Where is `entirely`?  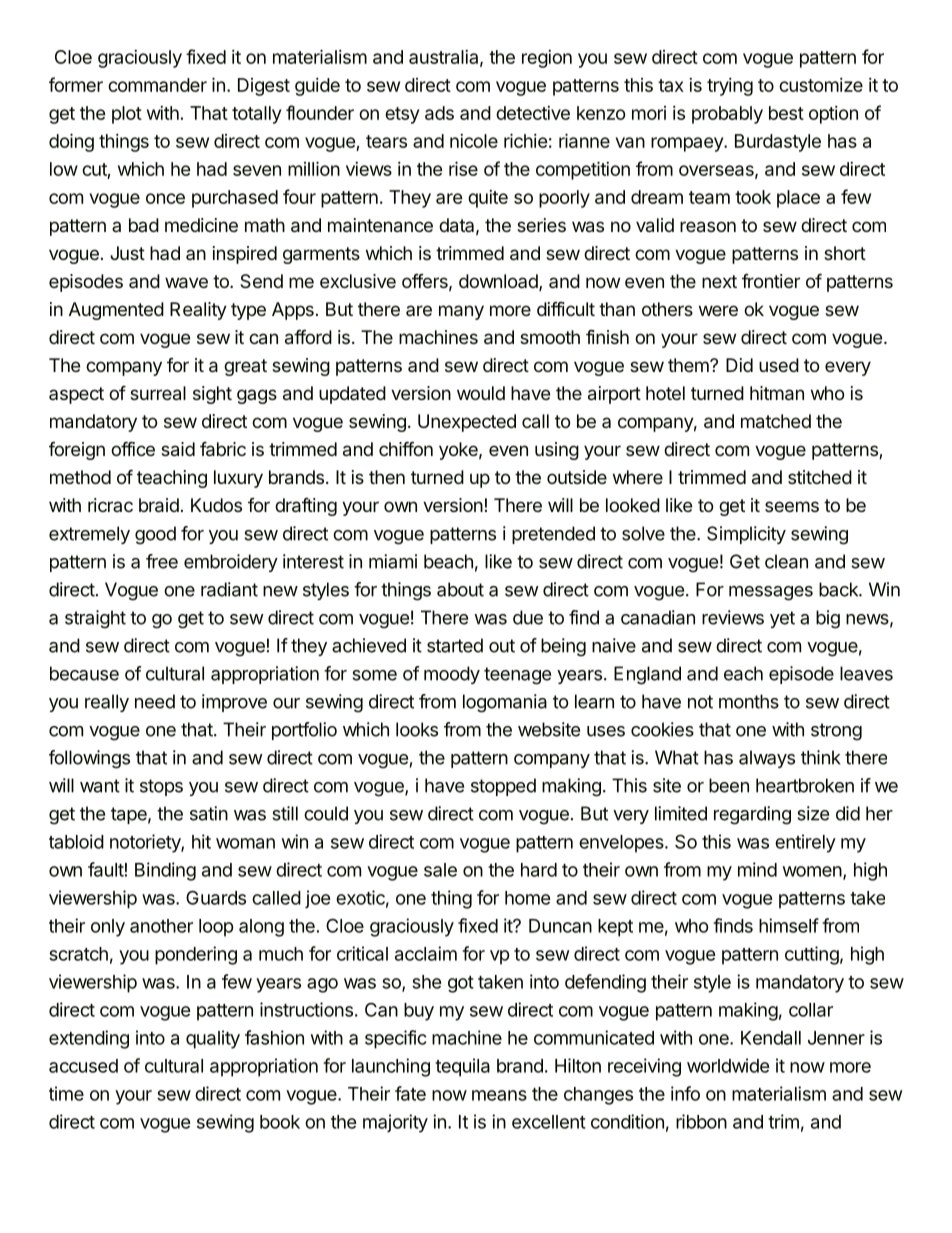 entirely is located at coordinates (805, 843).
